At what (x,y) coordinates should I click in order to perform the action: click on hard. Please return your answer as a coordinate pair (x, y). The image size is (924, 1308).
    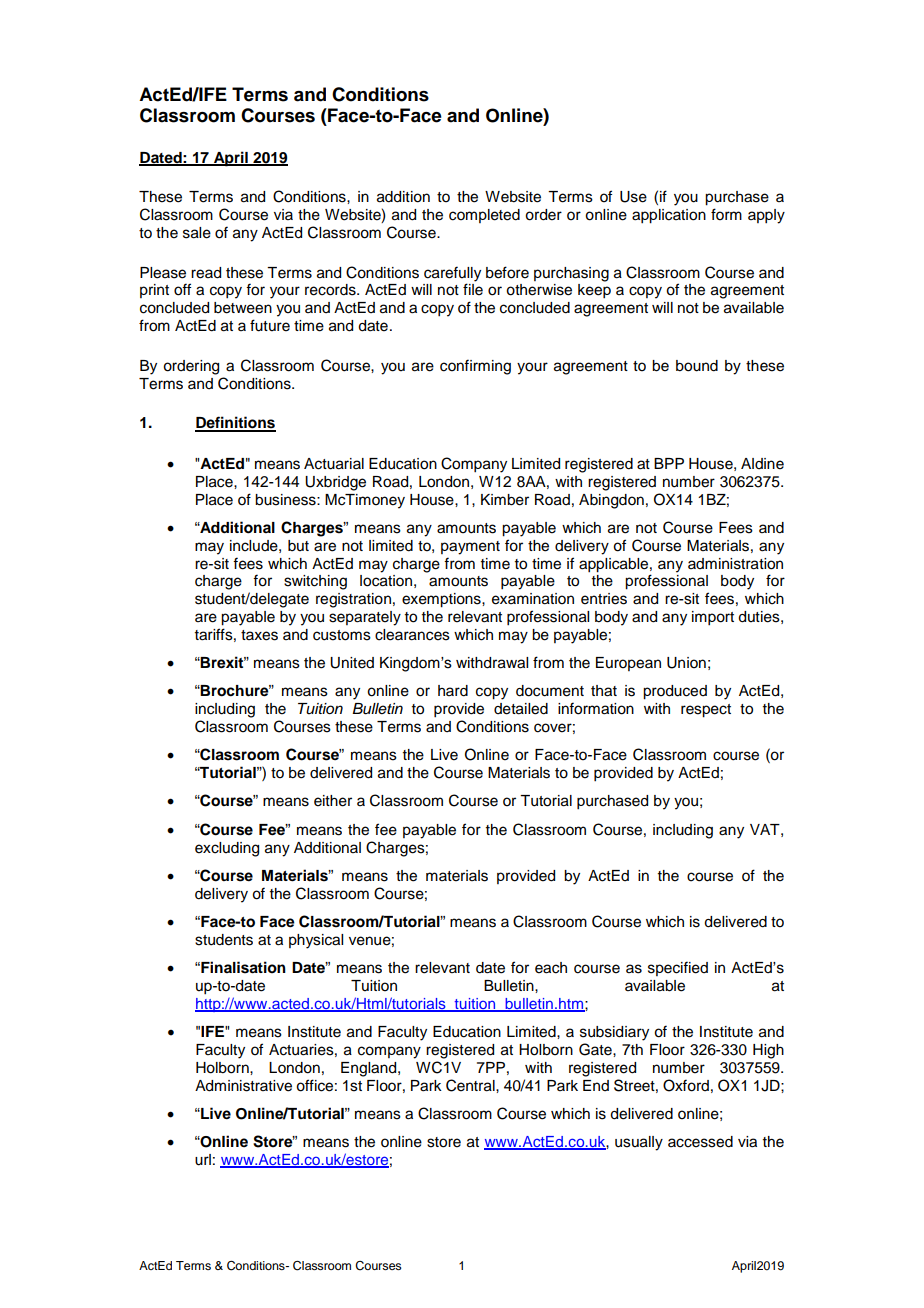
    Looking at the image, I should click on (453, 691).
